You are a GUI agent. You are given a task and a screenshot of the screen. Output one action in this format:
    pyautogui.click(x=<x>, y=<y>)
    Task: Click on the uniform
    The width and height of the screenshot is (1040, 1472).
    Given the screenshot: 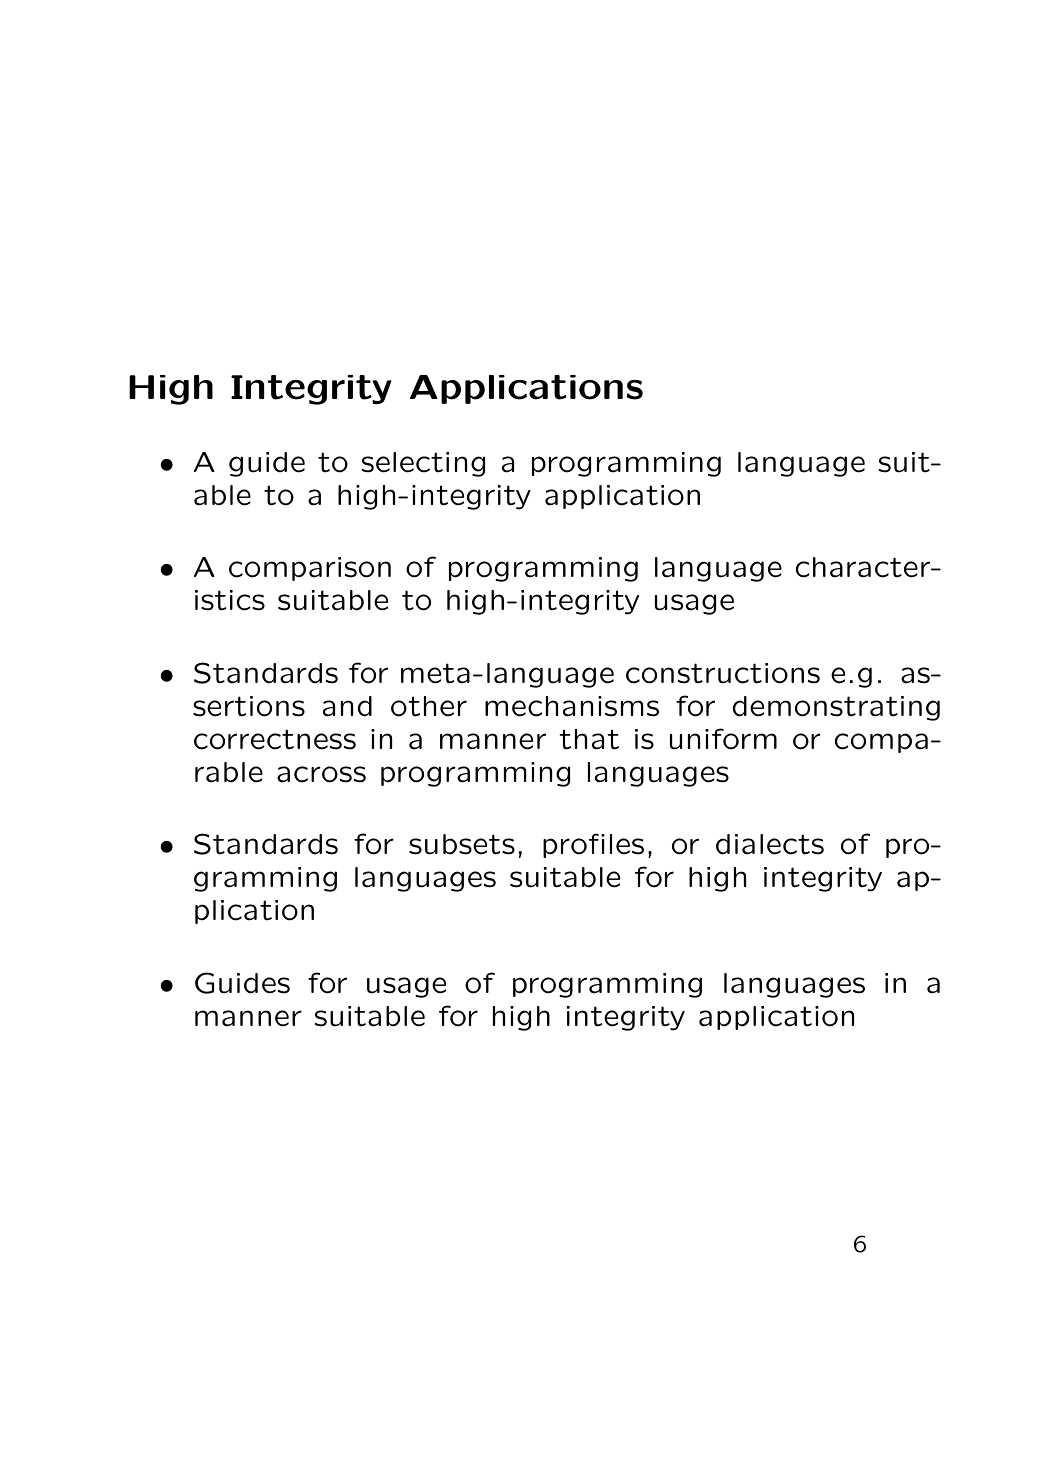 What is the action you would take?
    pyautogui.click(x=723, y=739)
